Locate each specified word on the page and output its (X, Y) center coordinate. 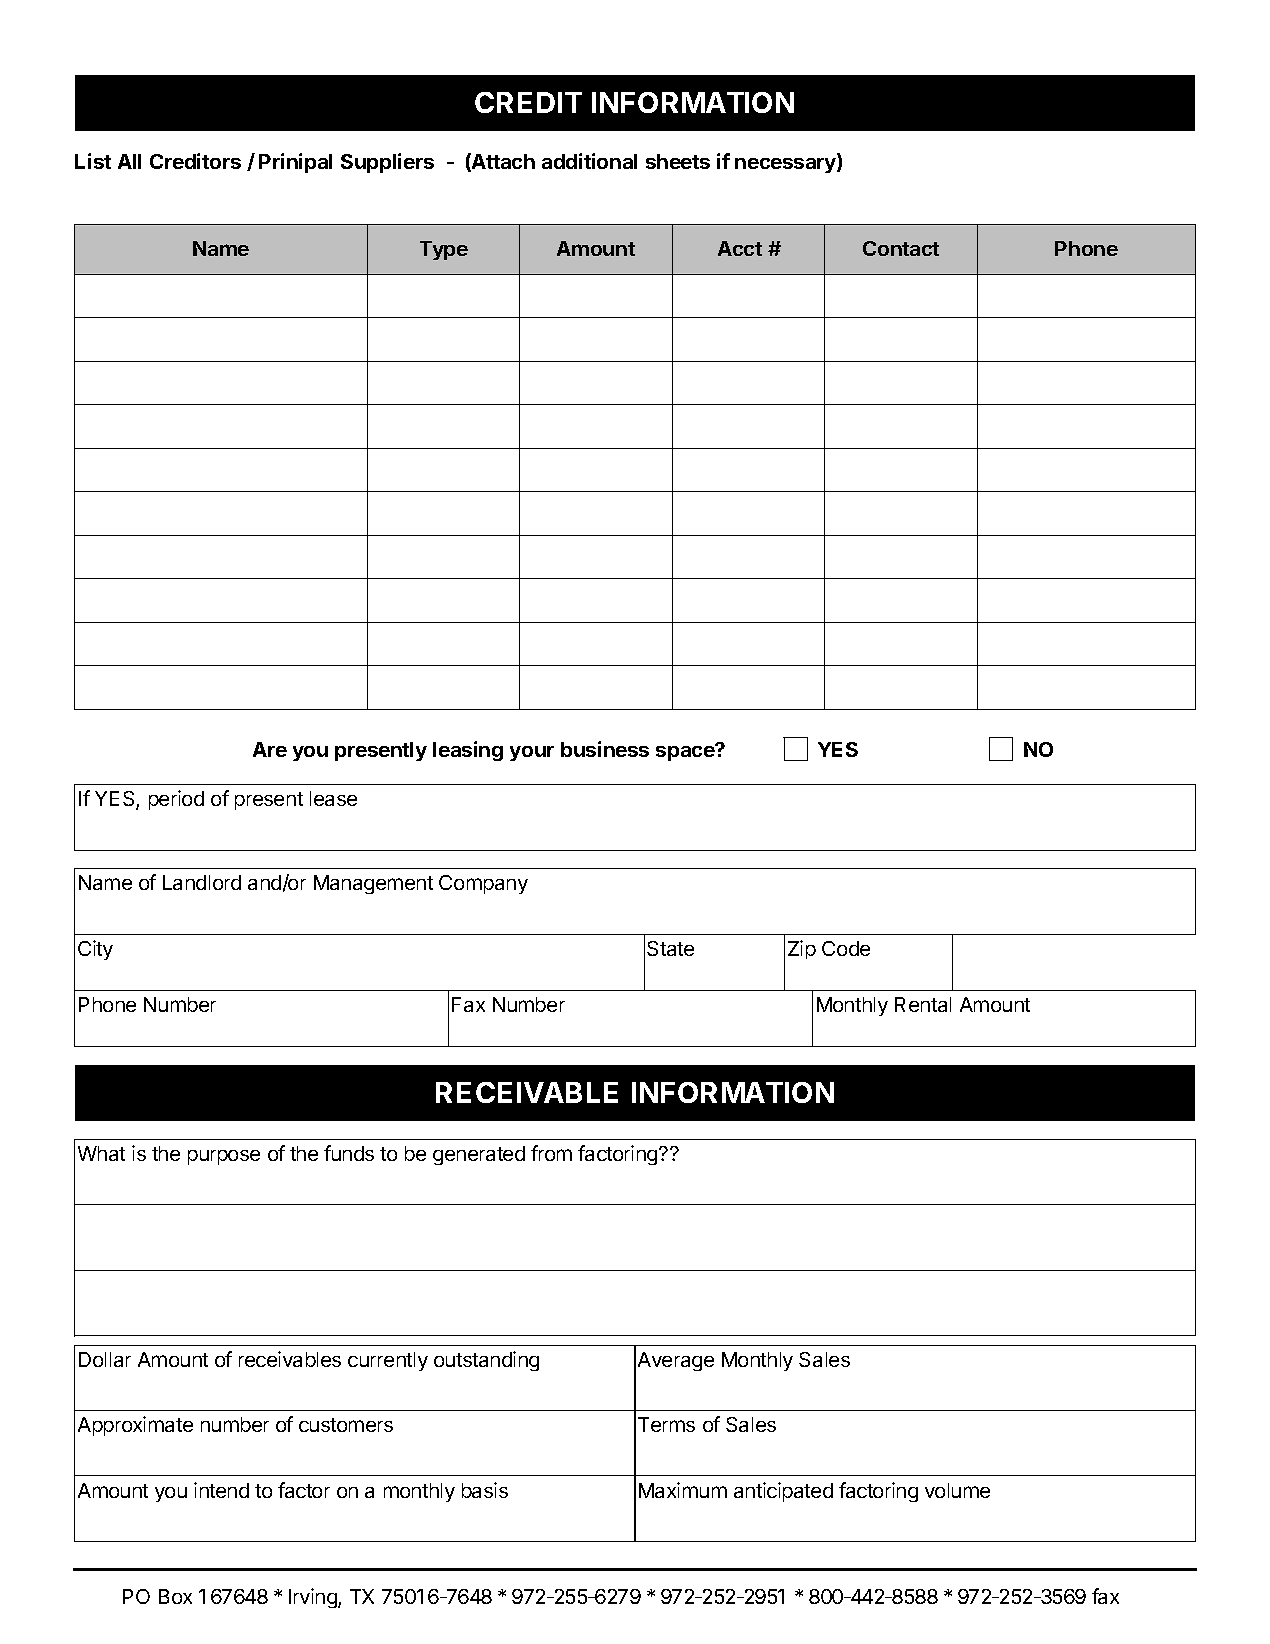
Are (270, 749)
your (532, 753)
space (686, 752)
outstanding (486, 1361)
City (95, 950)
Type (444, 250)
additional (589, 161)
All (129, 161)
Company (483, 884)
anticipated (783, 1492)
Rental (923, 1004)
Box (175, 1596)
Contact (901, 248)
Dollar (105, 1359)
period (176, 800)
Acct (740, 248)
